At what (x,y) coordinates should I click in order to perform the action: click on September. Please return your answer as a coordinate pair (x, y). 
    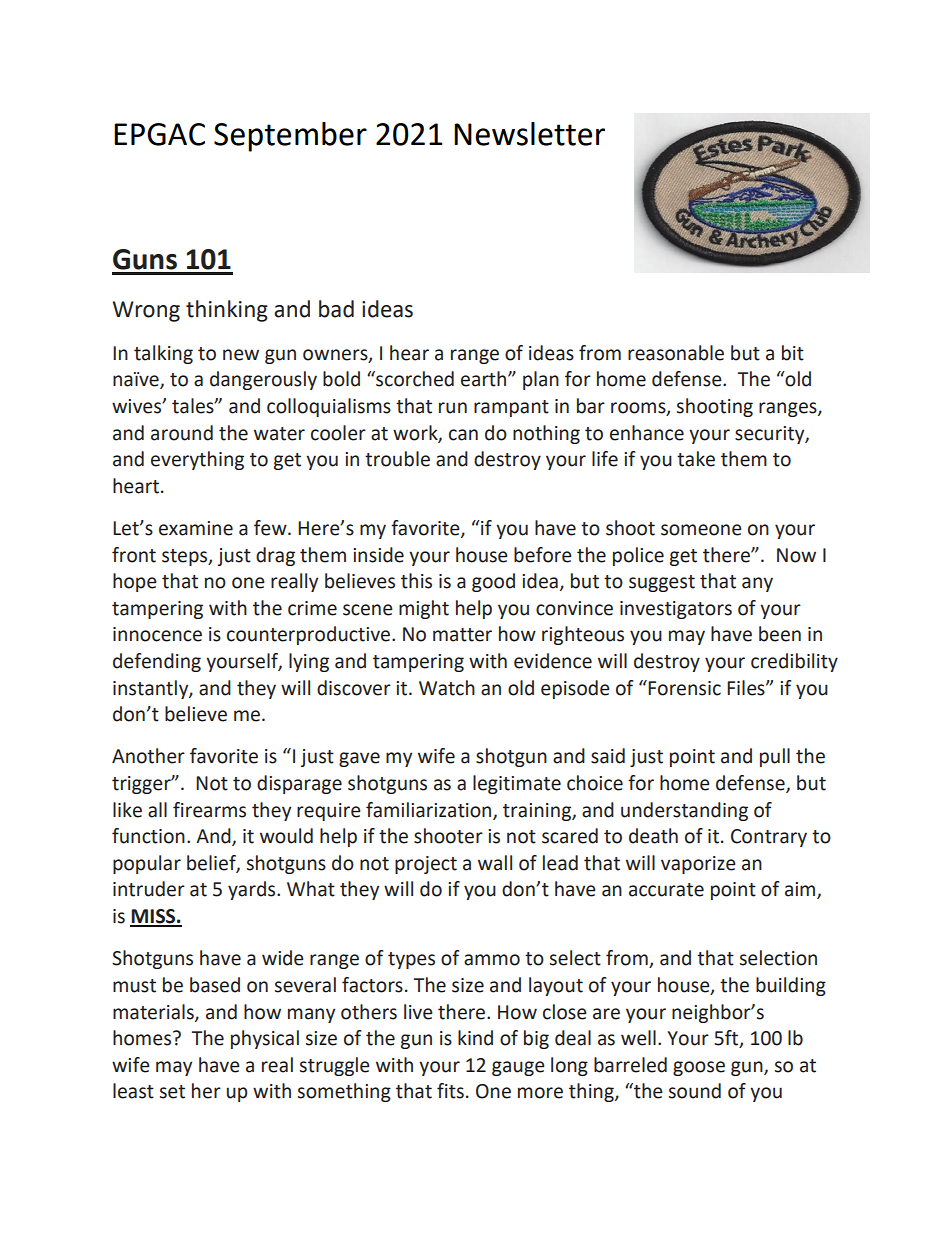
    Looking at the image, I should click on (290, 137).
